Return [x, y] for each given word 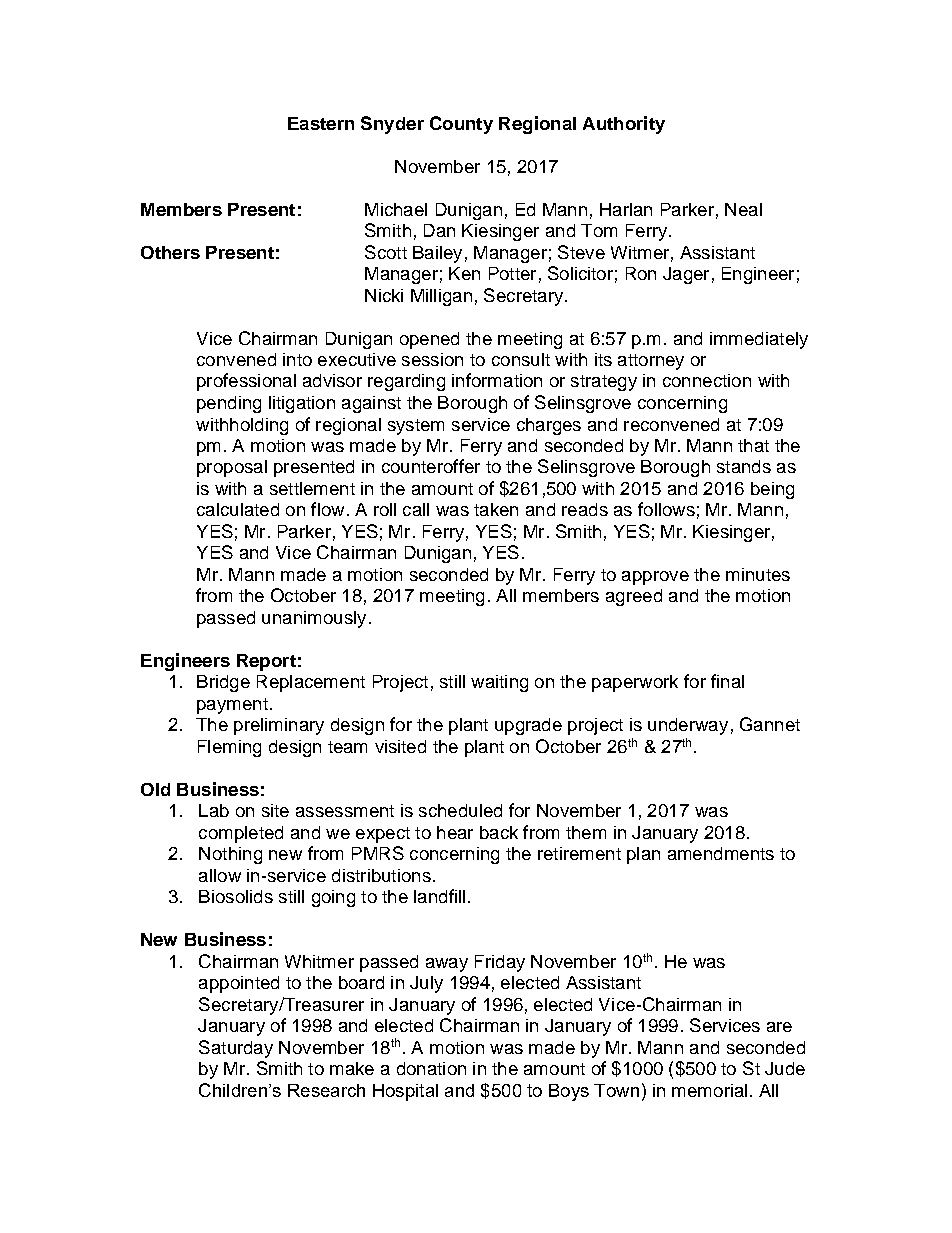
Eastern [321, 123]
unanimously [314, 619]
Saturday [236, 1049]
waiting [499, 683]
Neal [743, 209]
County [461, 125]
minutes [758, 574]
